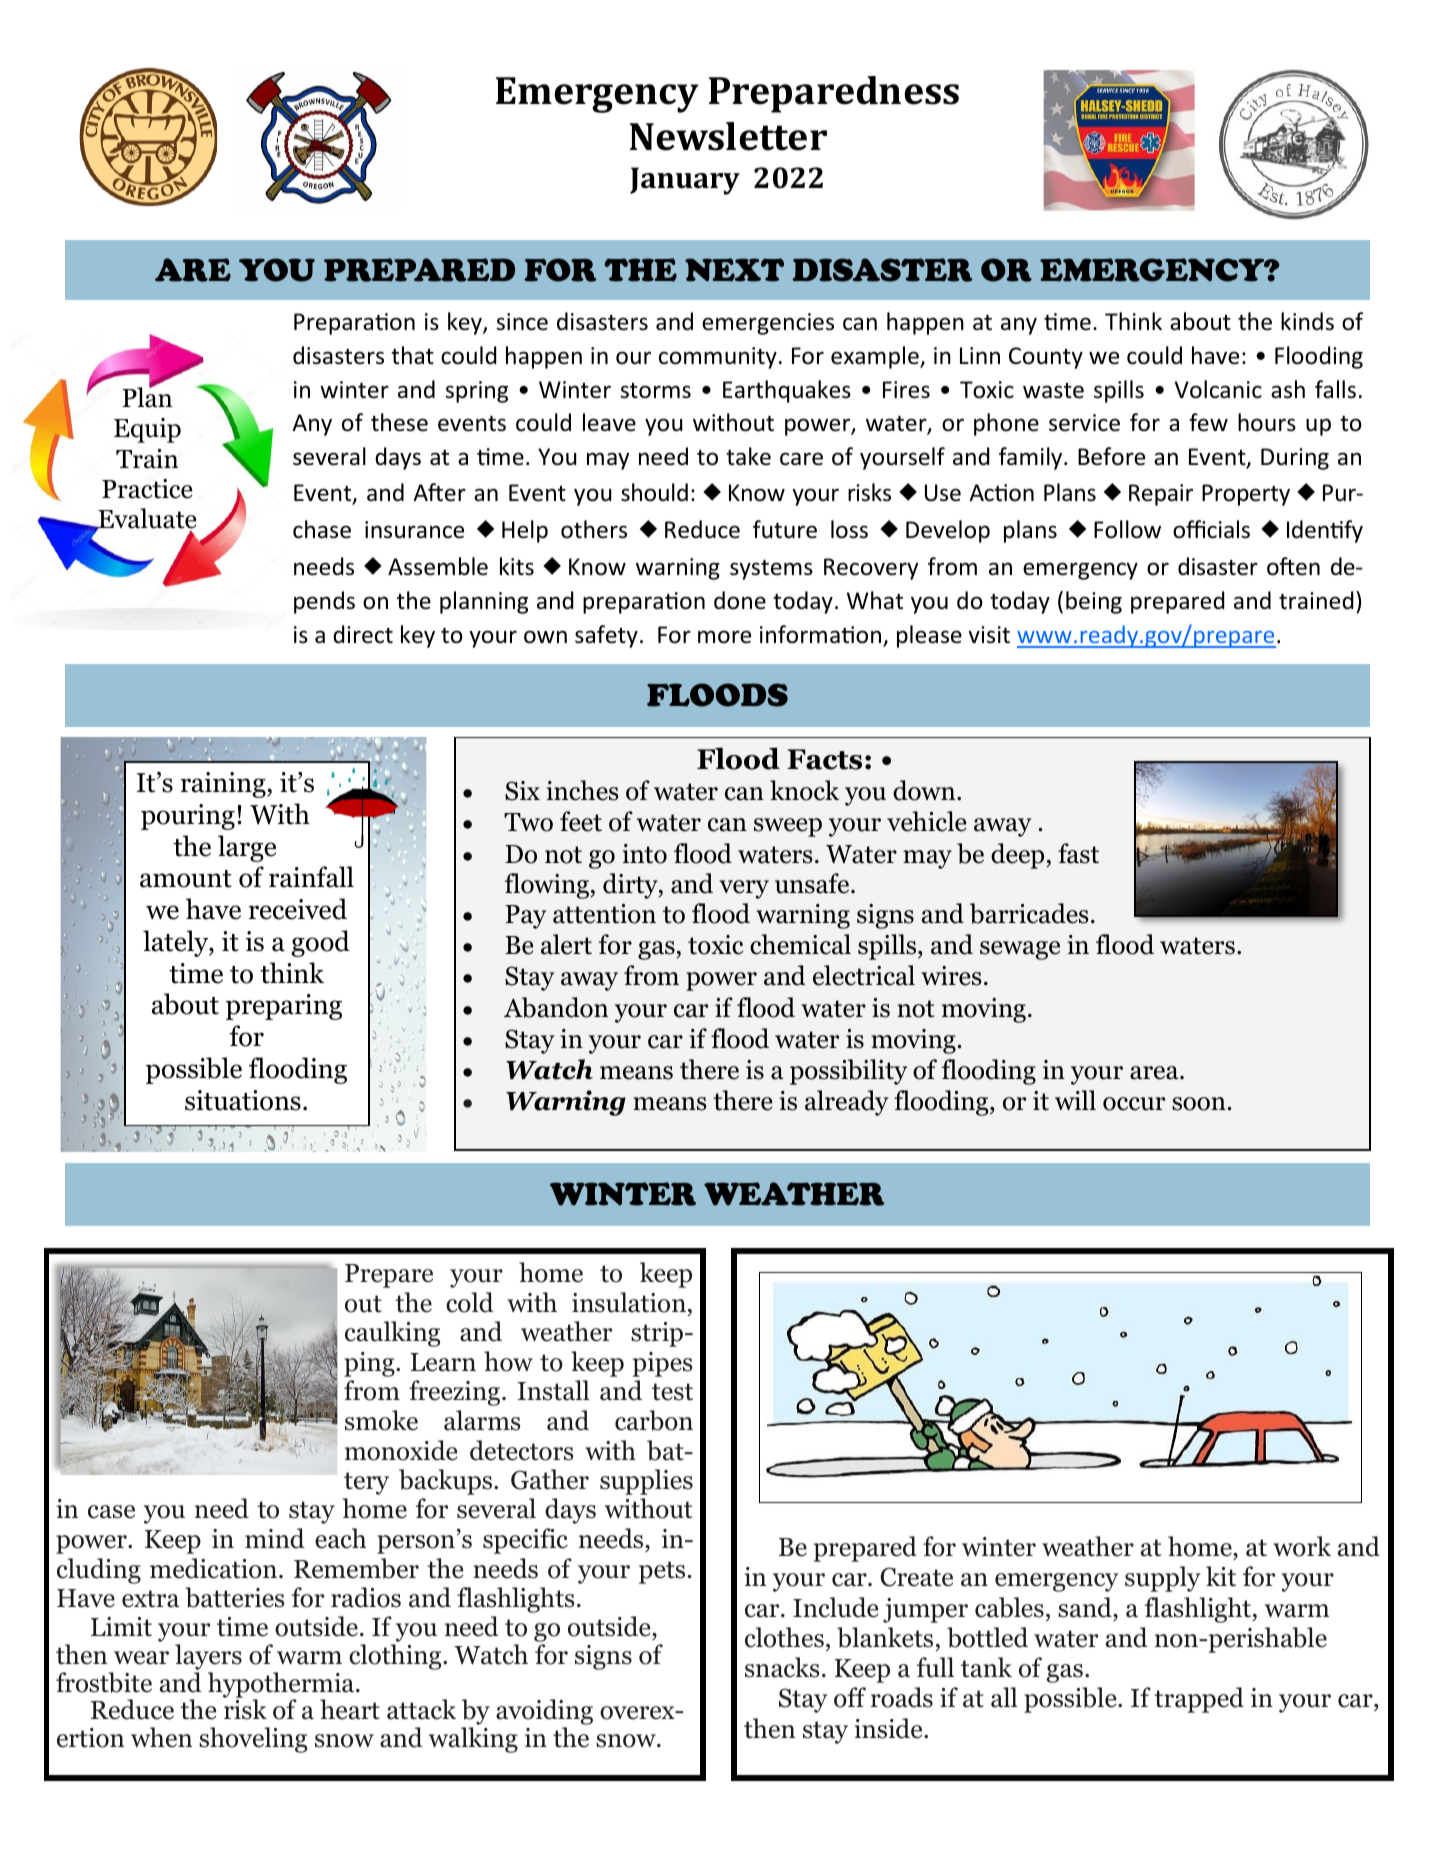  I want to click on caulking, so click(392, 1334).
